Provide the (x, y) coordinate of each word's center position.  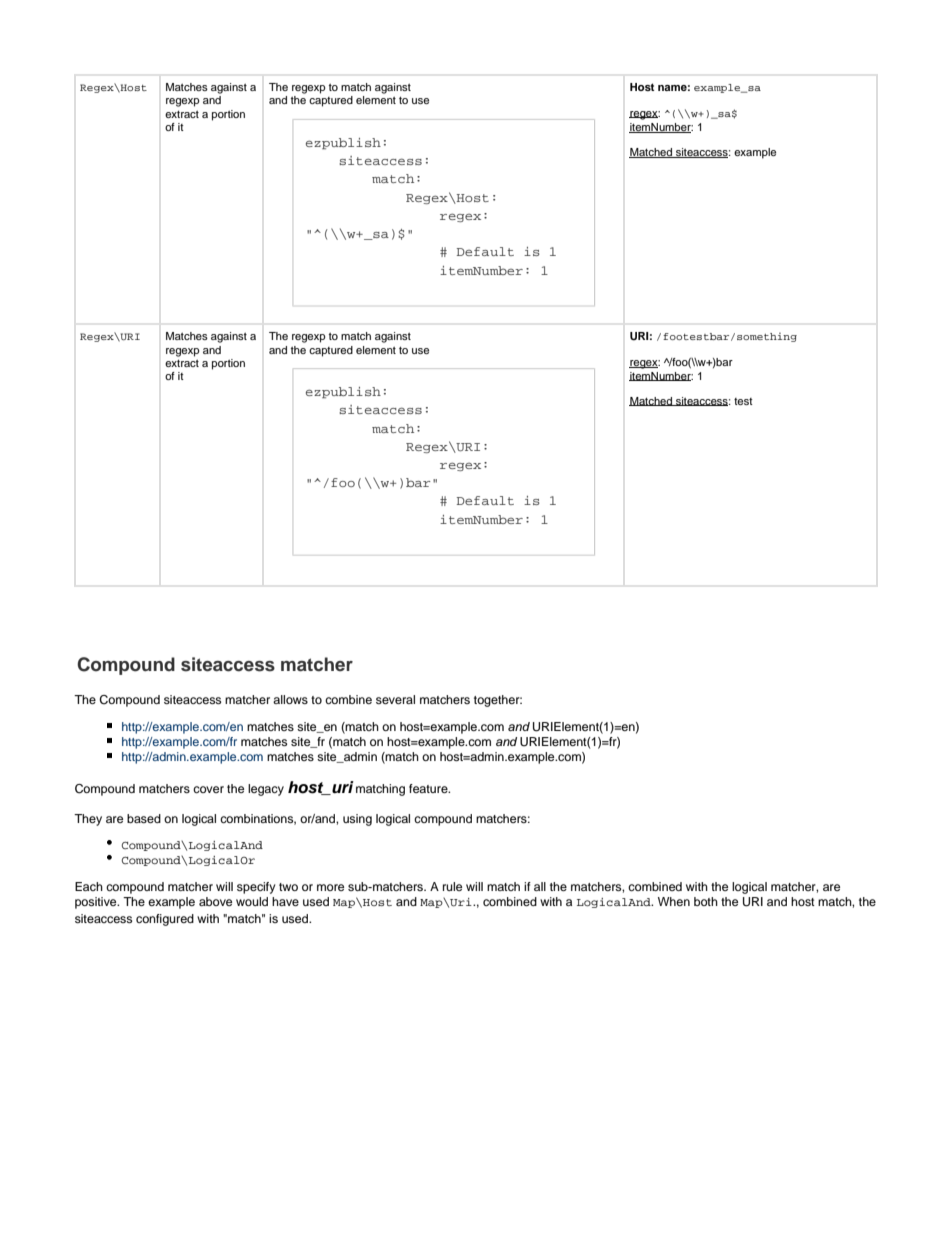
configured (165, 920)
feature (429, 788)
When (674, 901)
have (285, 901)
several (395, 699)
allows (290, 699)
